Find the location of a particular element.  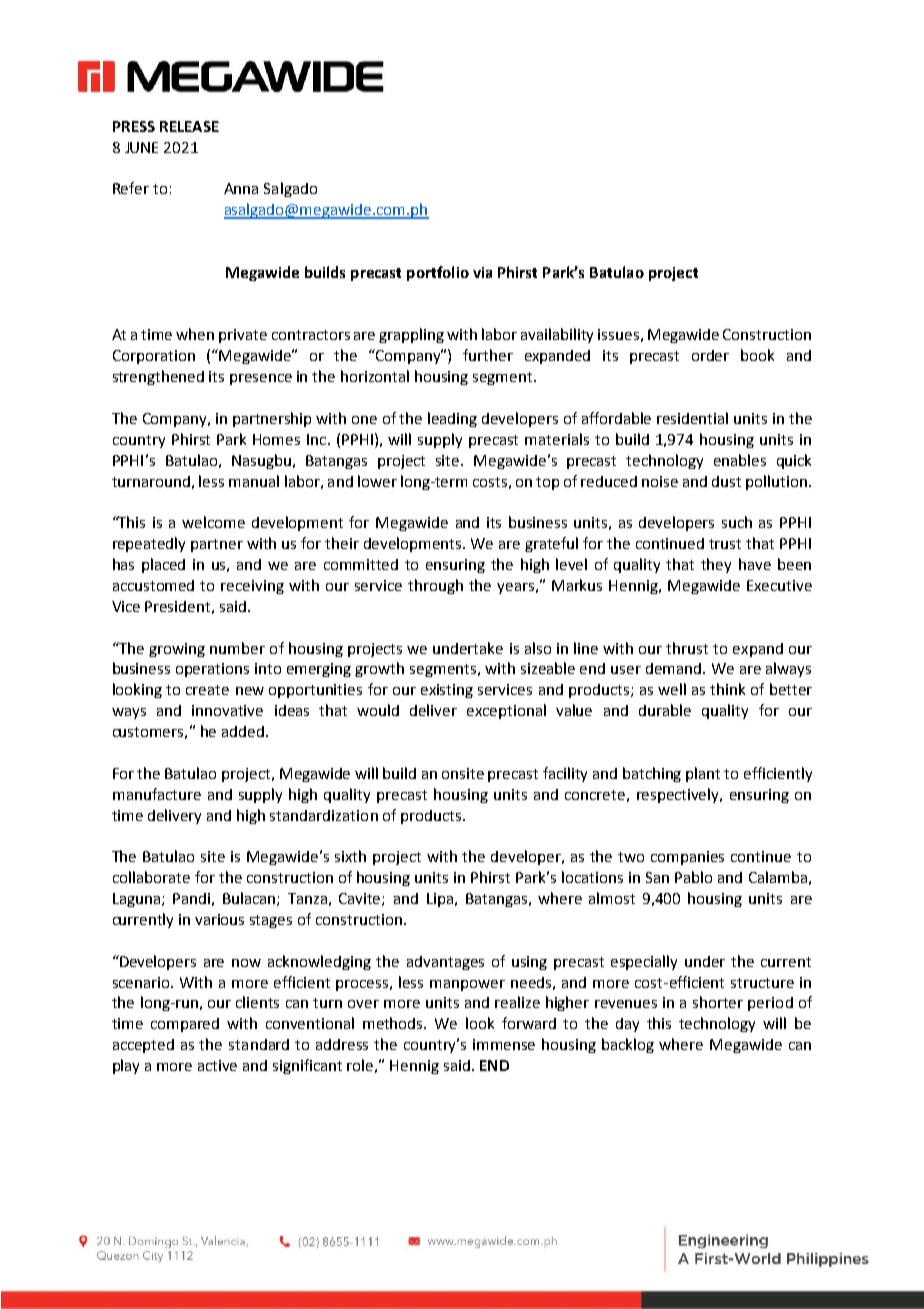

book is located at coordinates (757, 355).
